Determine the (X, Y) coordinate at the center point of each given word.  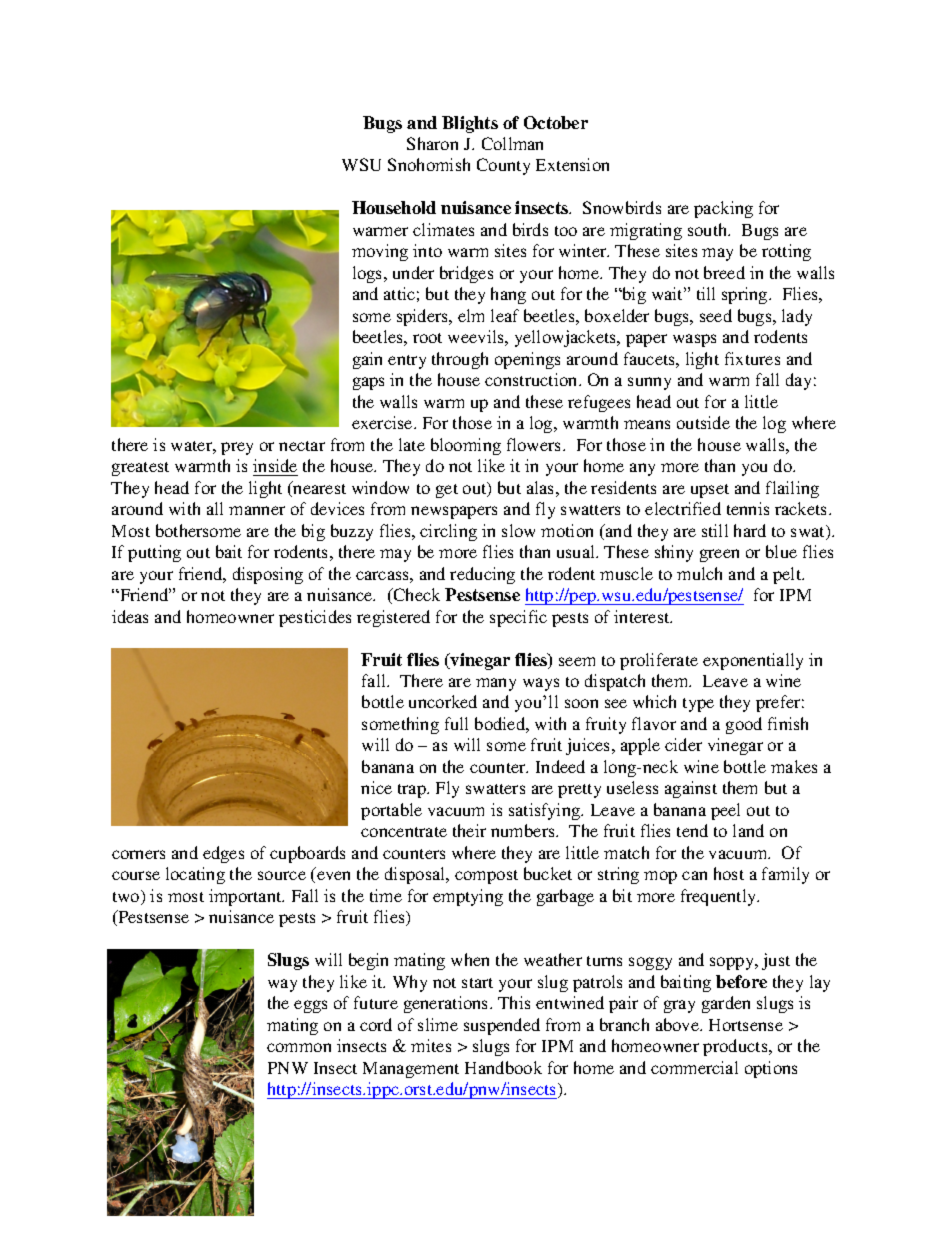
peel (725, 811)
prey (237, 448)
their (469, 830)
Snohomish (429, 164)
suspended (502, 1026)
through (460, 360)
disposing (268, 575)
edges (223, 854)
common (299, 1047)
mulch (699, 573)
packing (723, 209)
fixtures (752, 358)
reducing (482, 575)
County (503, 166)
